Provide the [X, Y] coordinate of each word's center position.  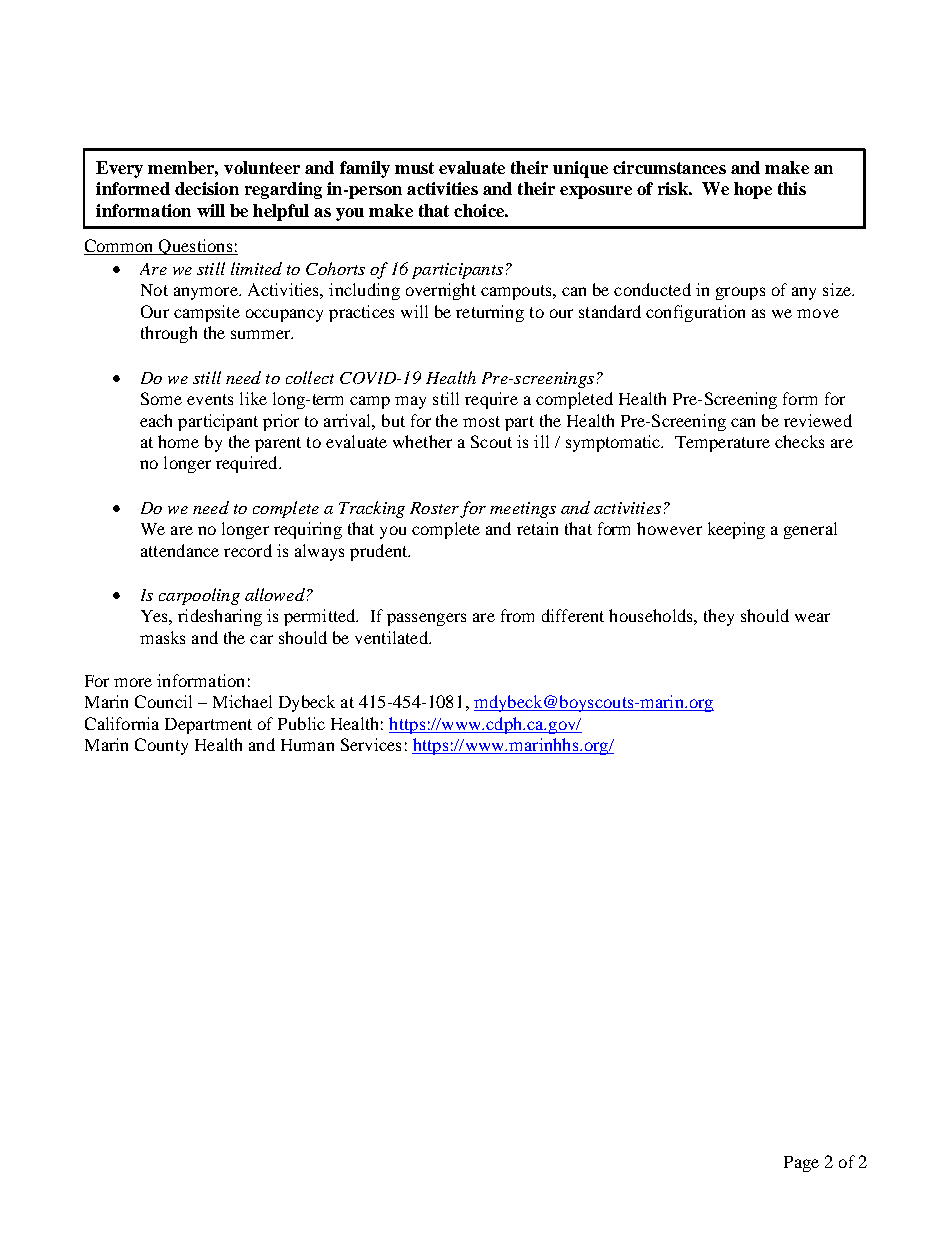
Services [371, 744]
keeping [736, 530]
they [719, 617]
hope [753, 190]
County [161, 746]
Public [301, 723]
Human [307, 745]
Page [801, 1164]
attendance [180, 550]
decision [207, 188]
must [414, 168]
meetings [523, 510]
